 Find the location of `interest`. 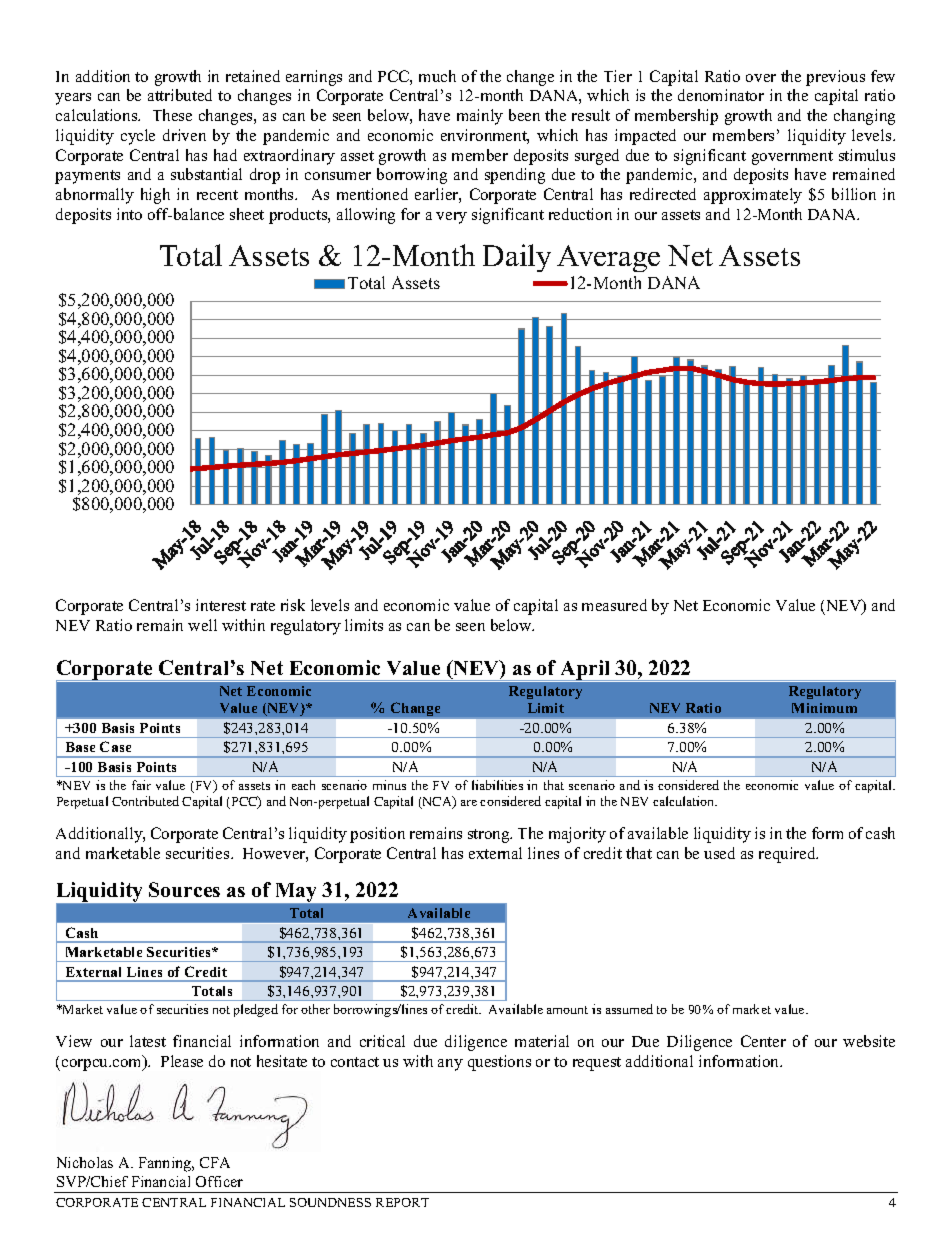

interest is located at coordinates (221, 605).
